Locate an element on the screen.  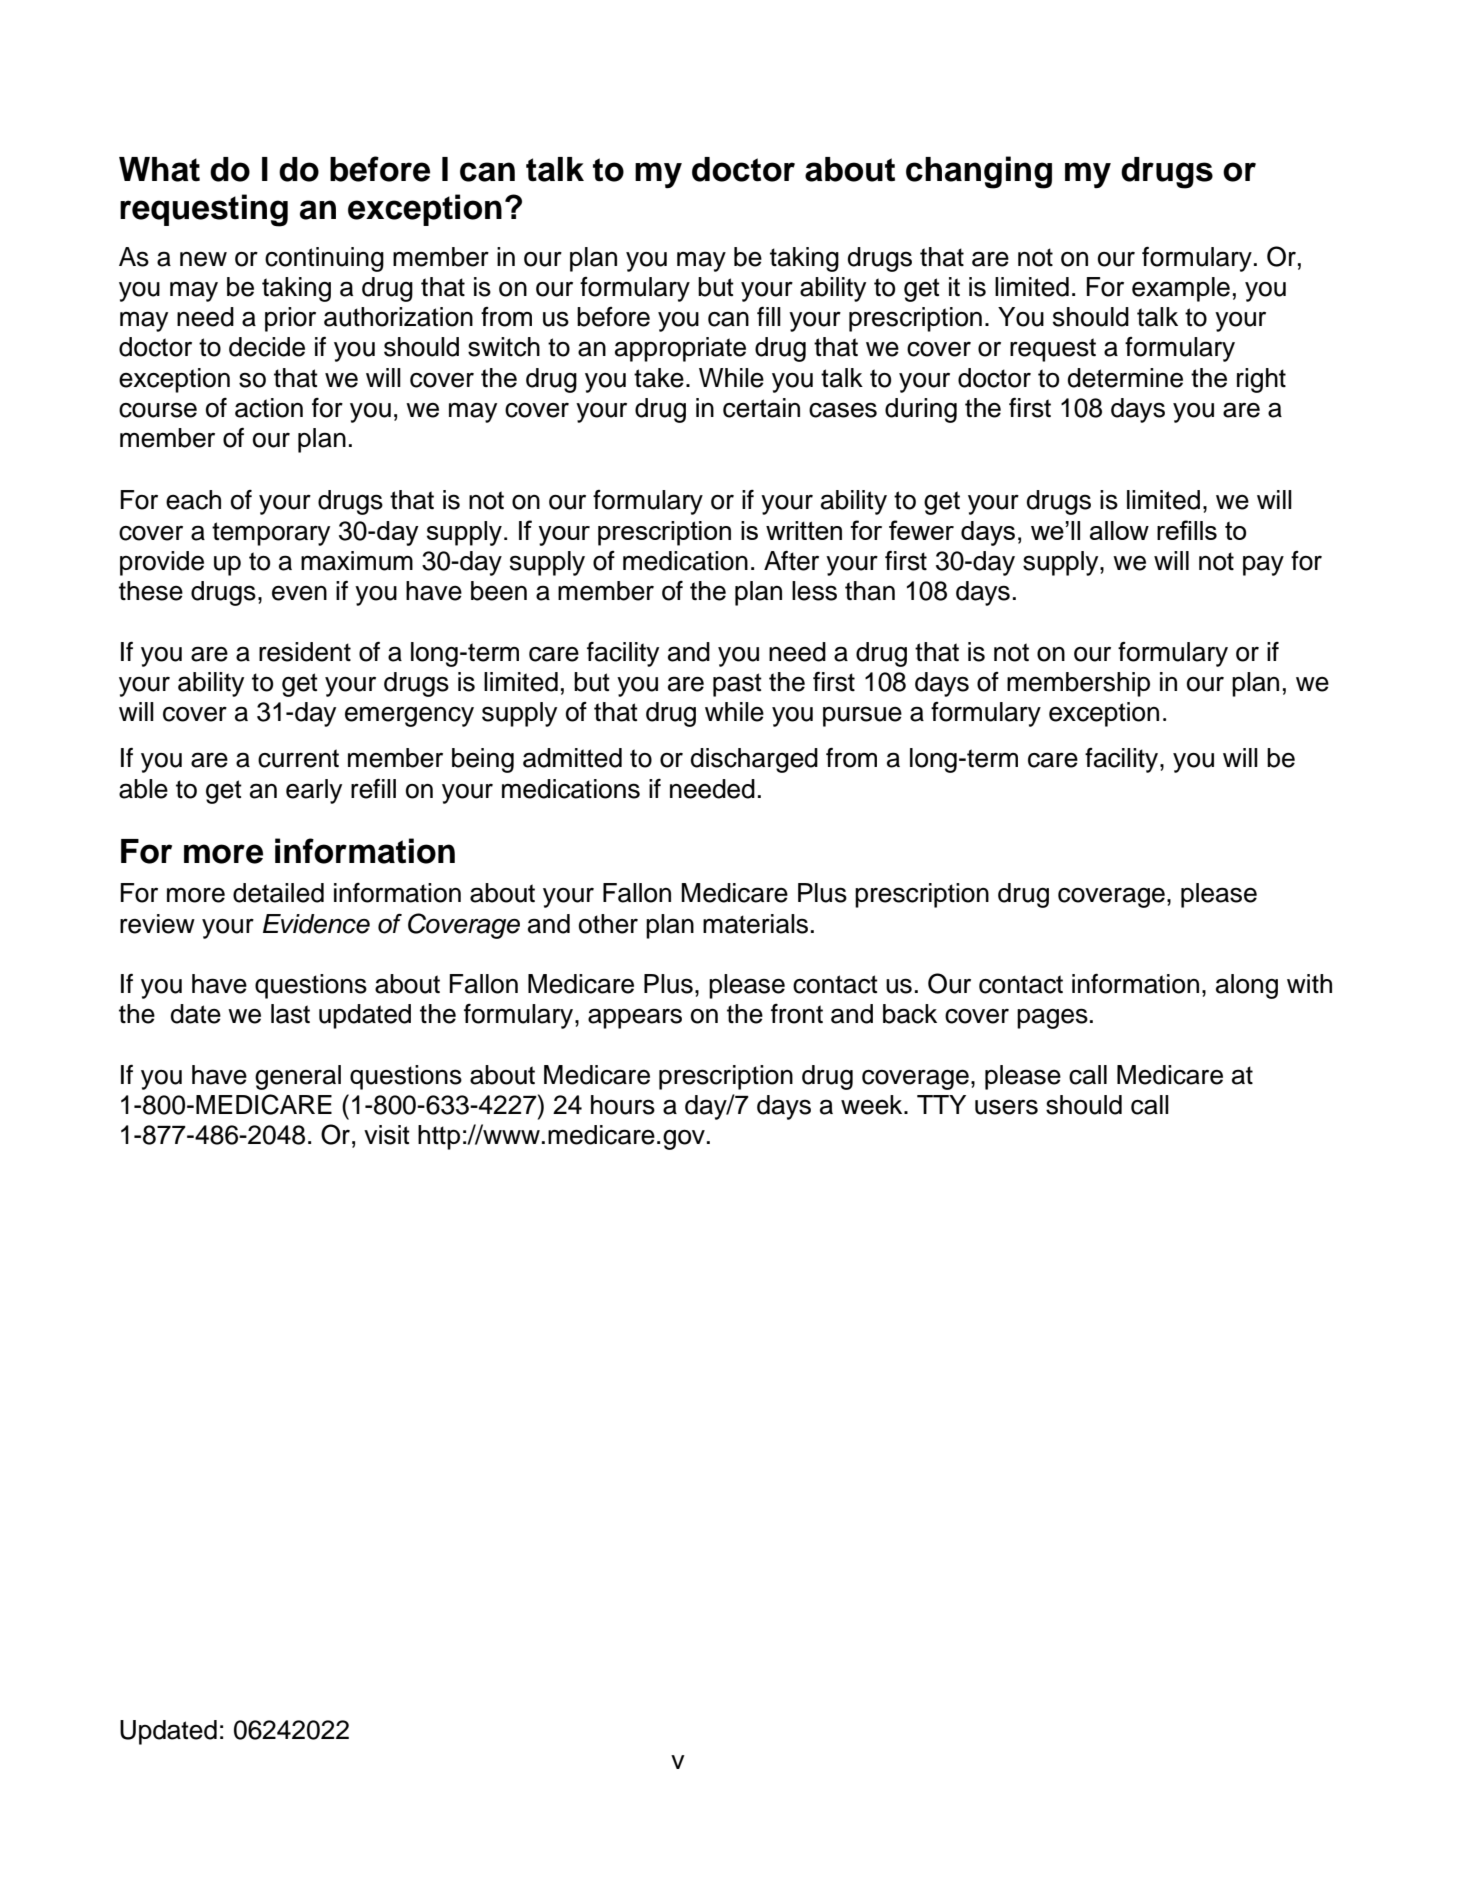
past is located at coordinates (737, 685).
